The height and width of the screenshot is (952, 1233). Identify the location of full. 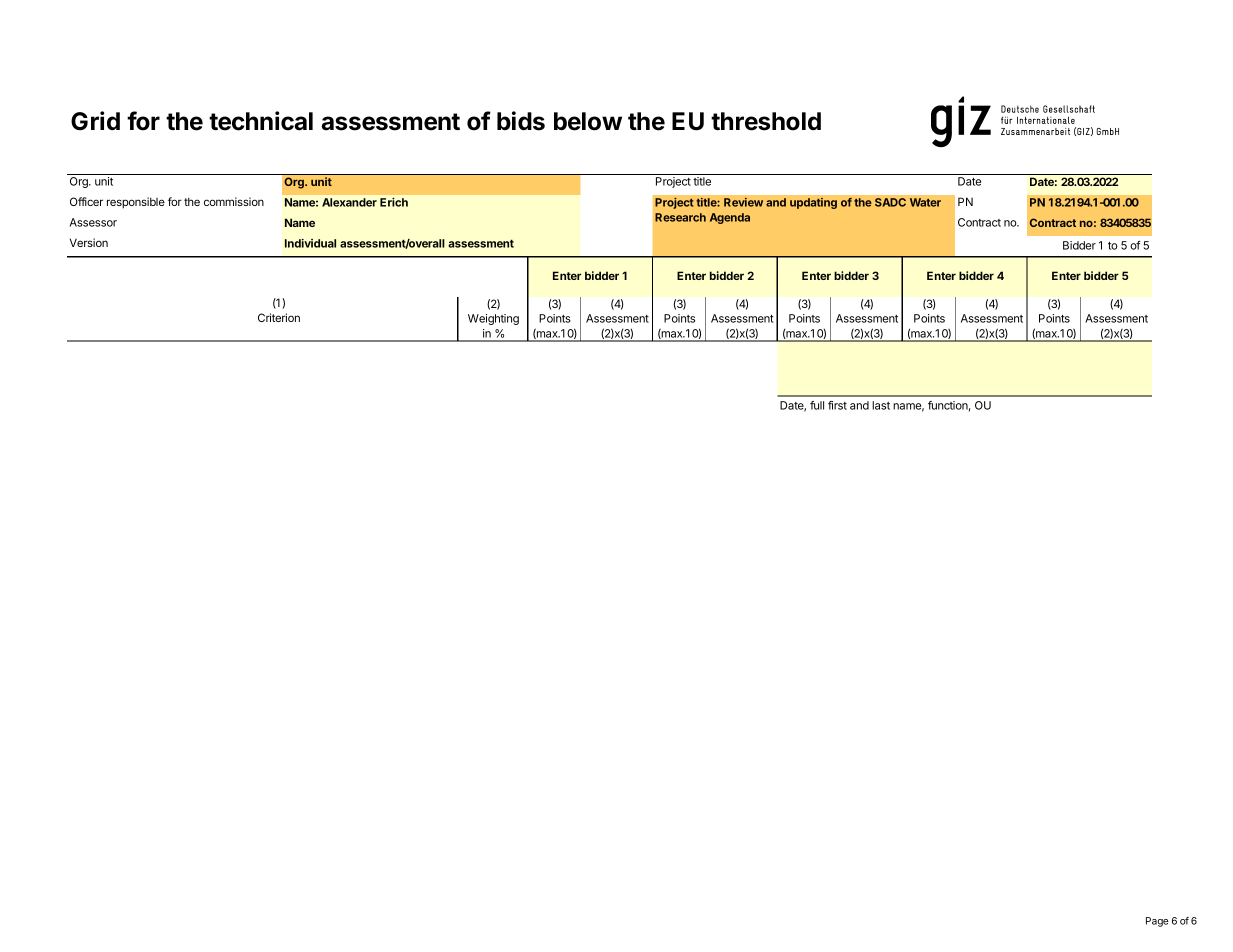
(817, 405).
